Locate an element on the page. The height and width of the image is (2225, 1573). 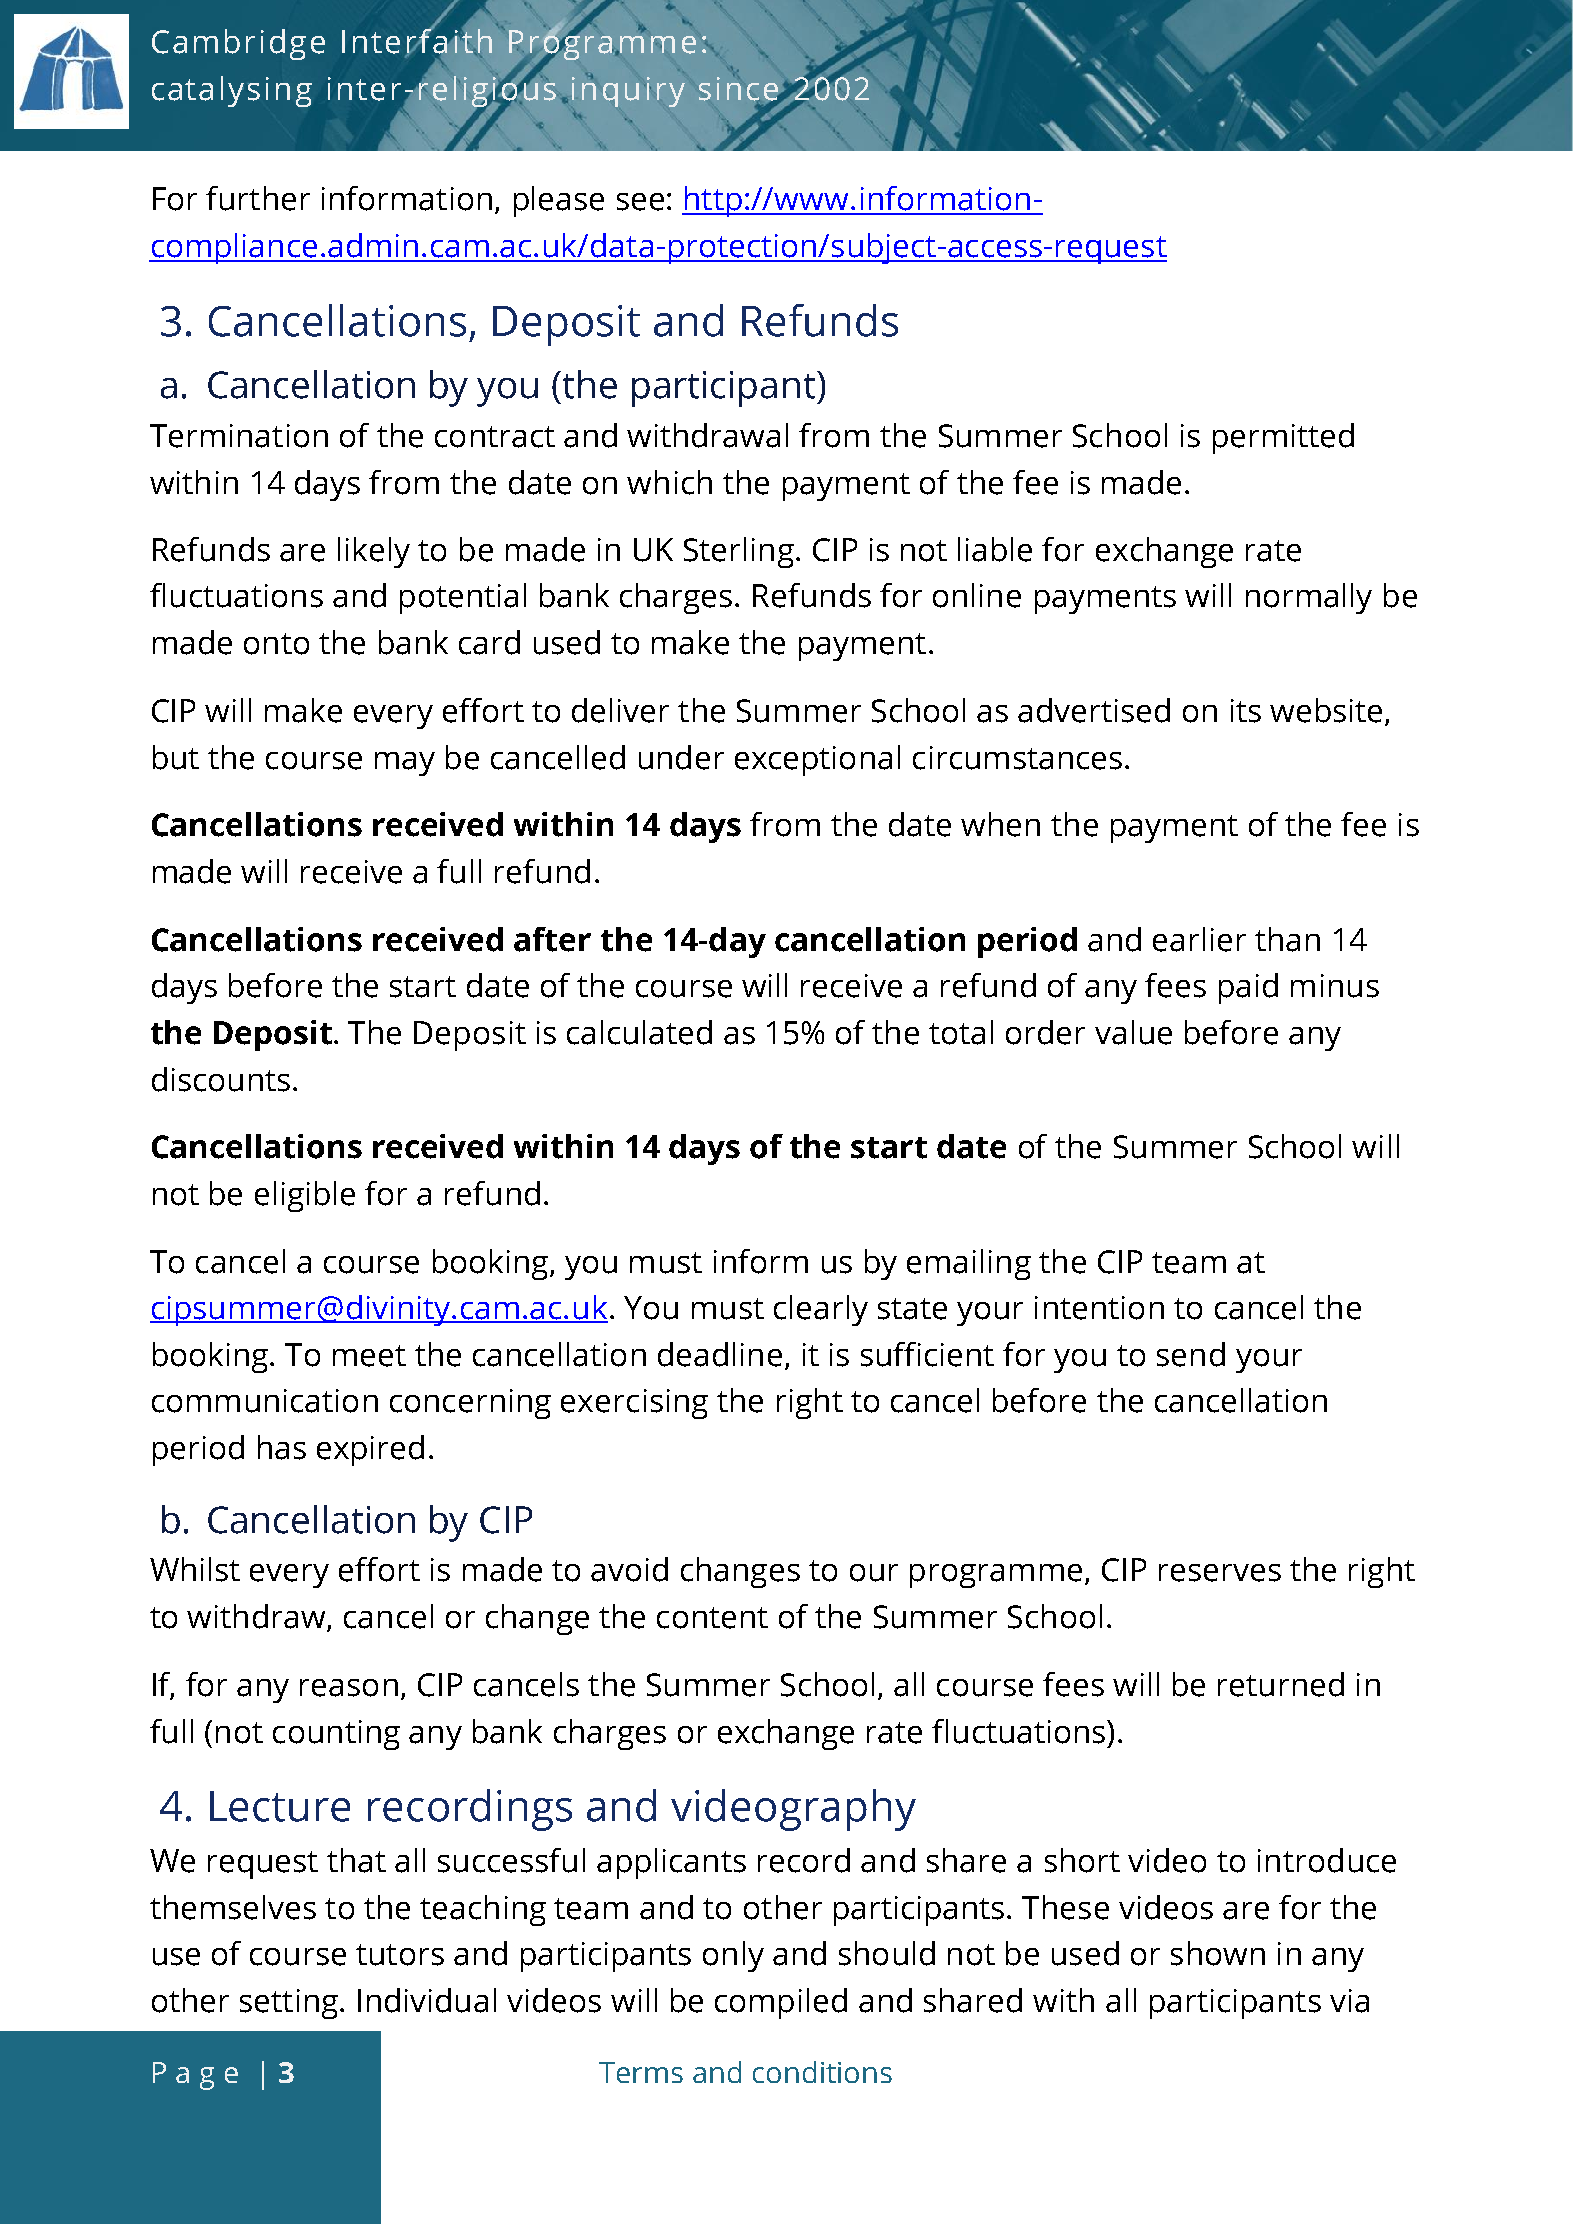
catalysing is located at coordinates (232, 91).
